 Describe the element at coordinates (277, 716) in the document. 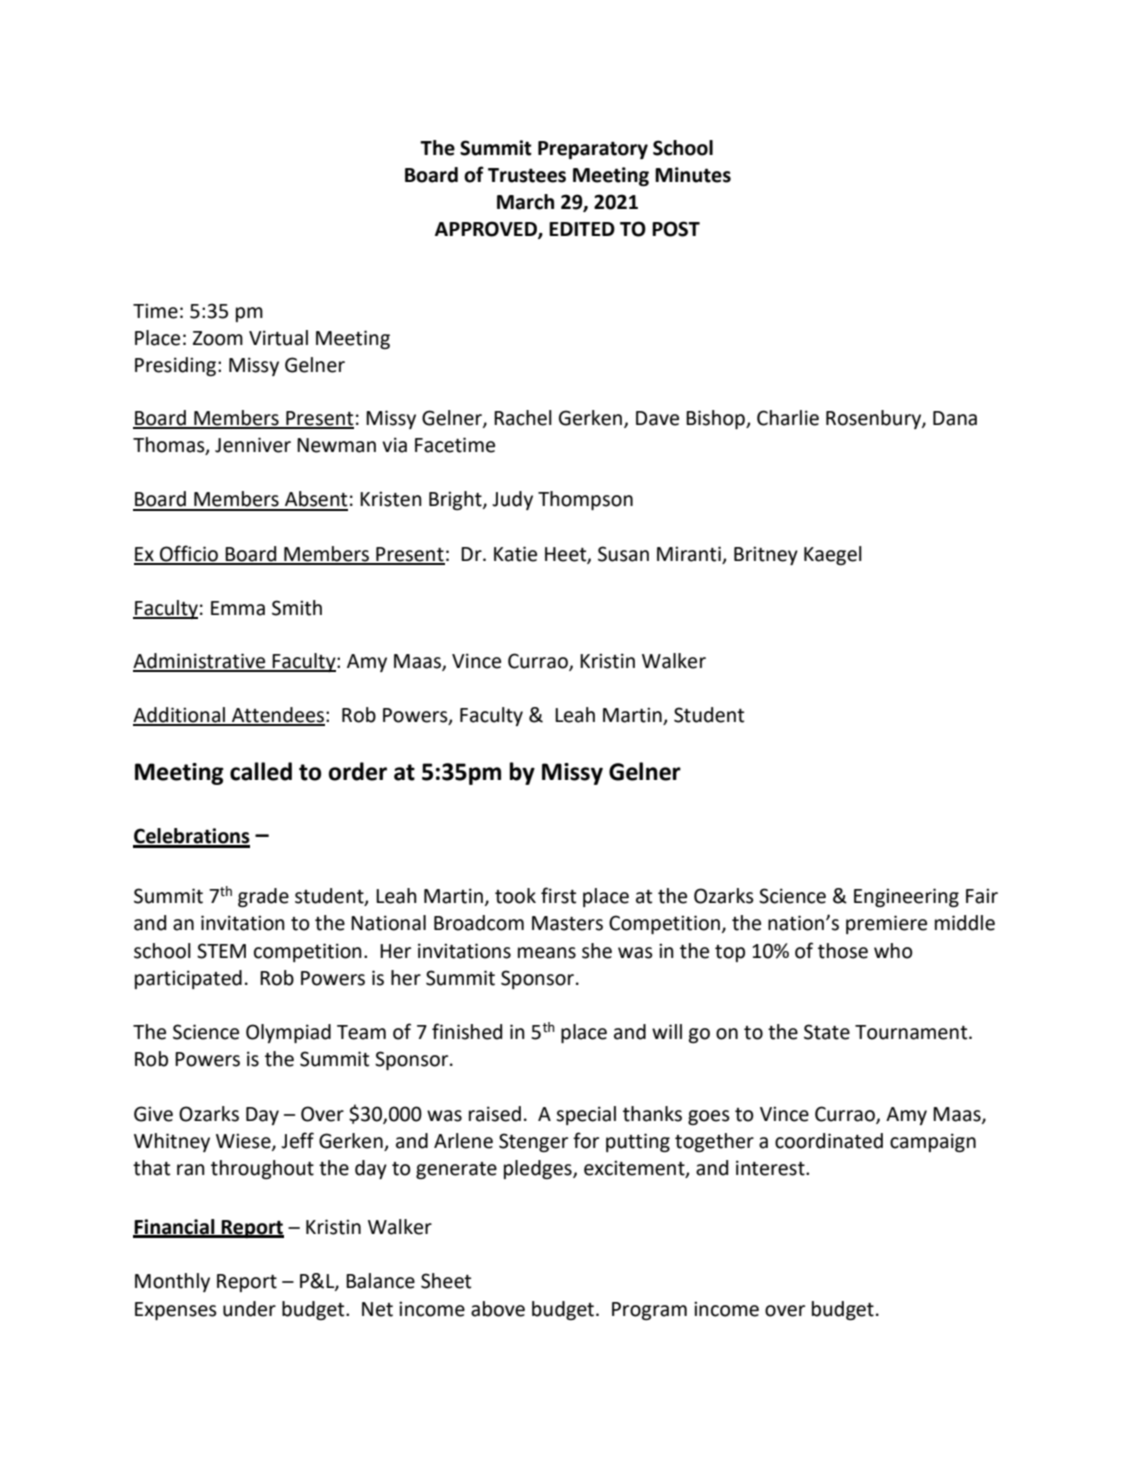

I see `Attendees` at that location.
